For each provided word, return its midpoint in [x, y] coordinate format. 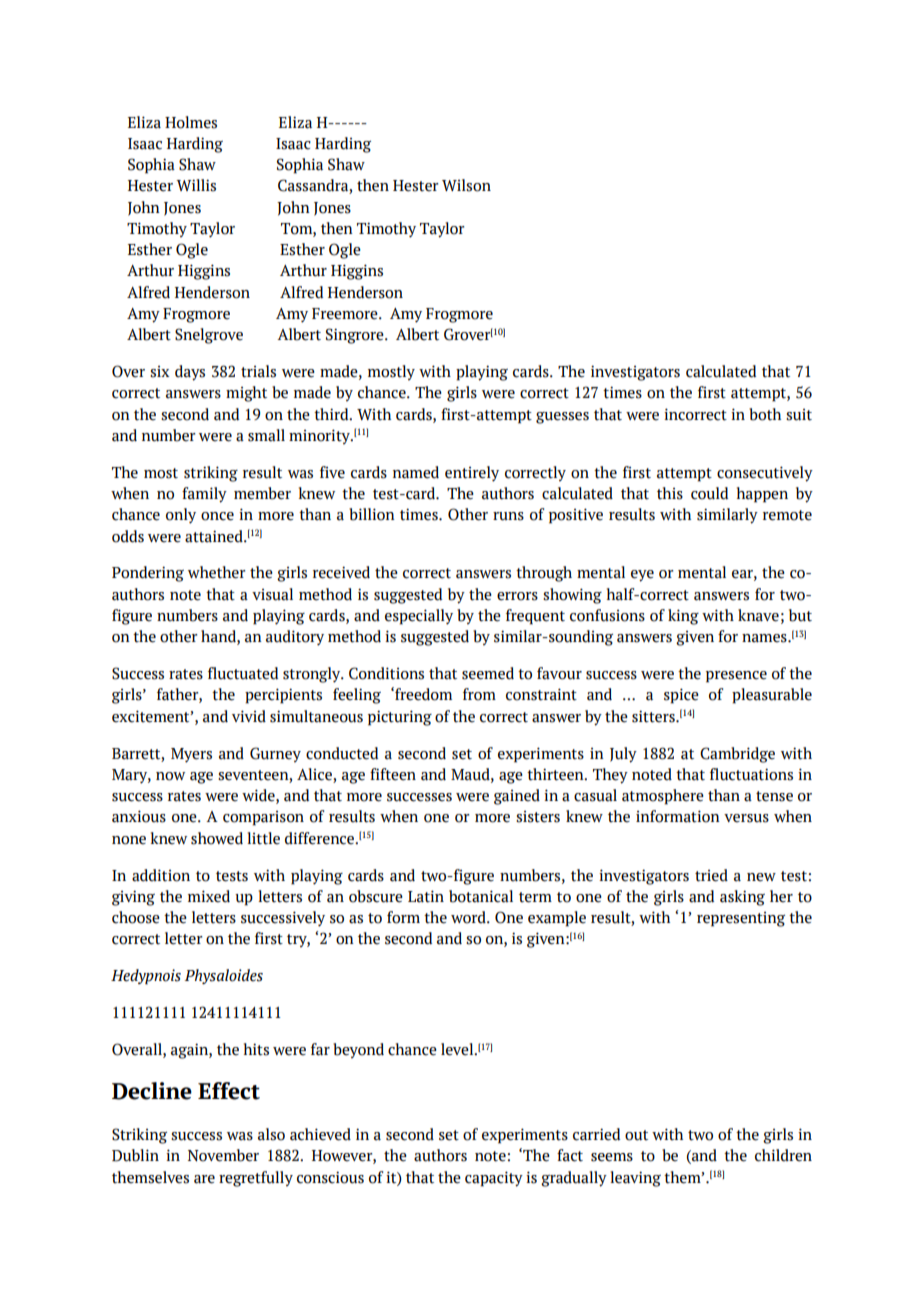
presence [736, 677]
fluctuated [243, 673]
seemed [488, 673]
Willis [196, 185]
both [765, 414]
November [223, 1155]
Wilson [466, 185]
